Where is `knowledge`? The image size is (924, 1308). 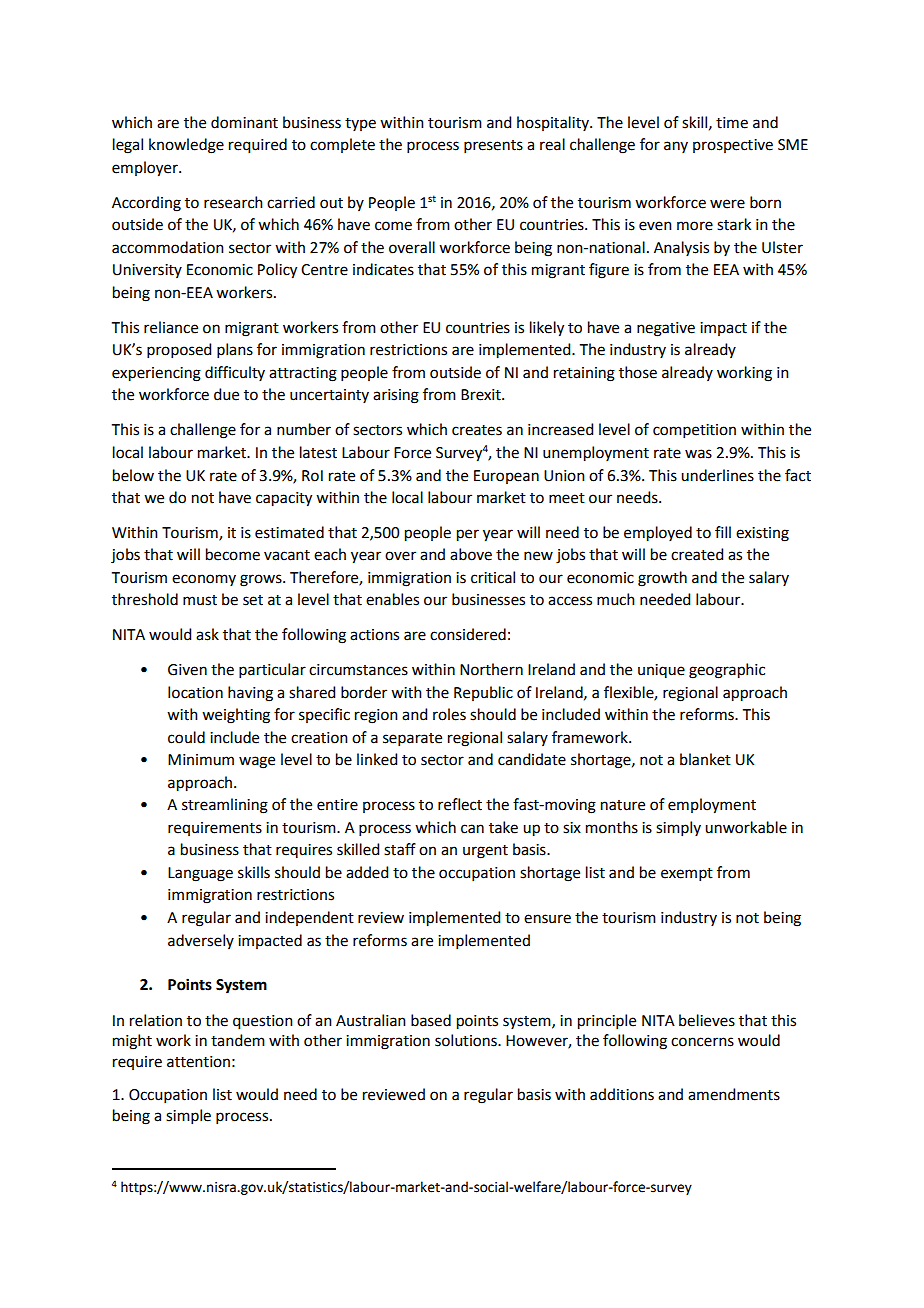
knowledge is located at coordinates (186, 146).
